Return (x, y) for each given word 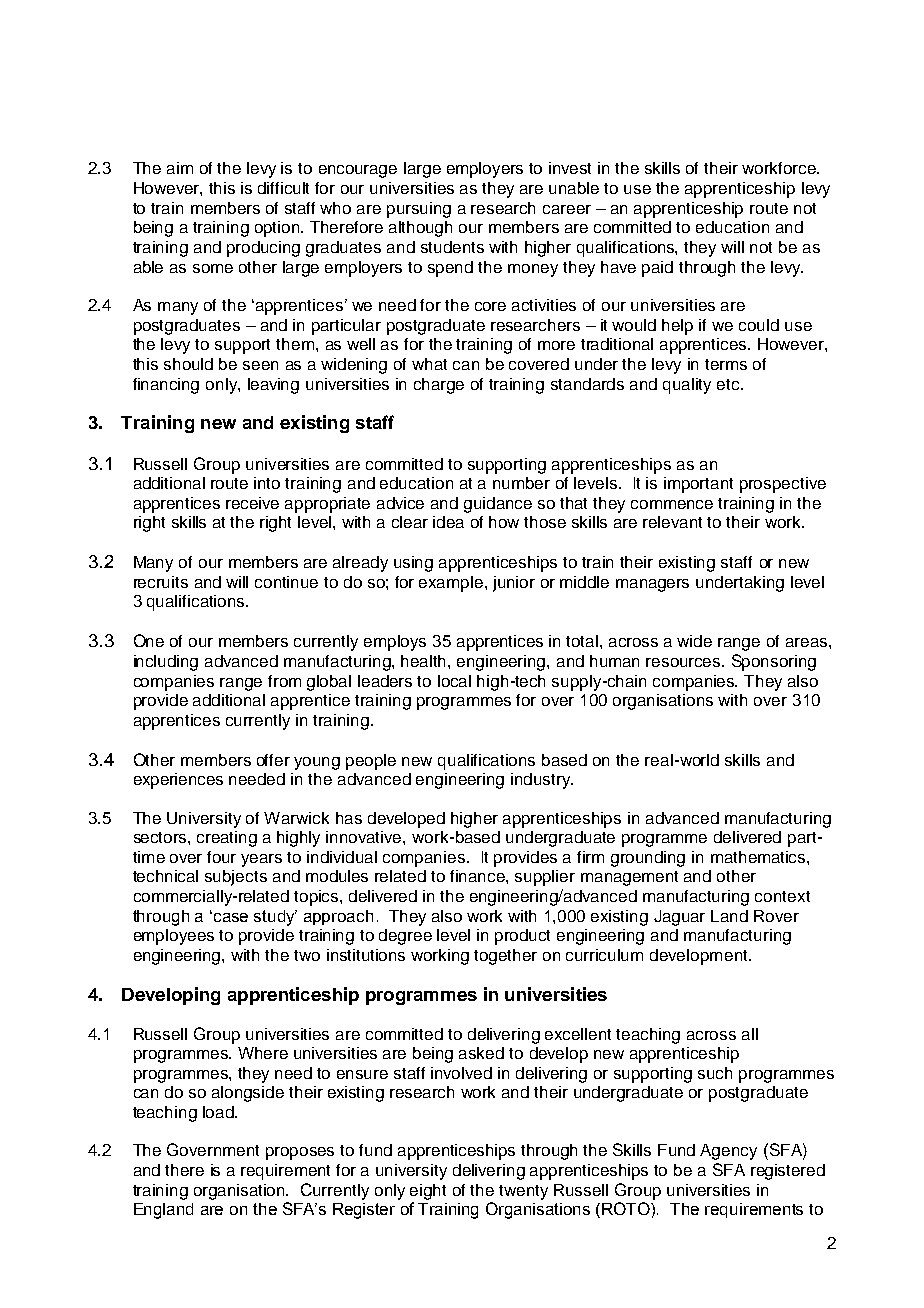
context (782, 896)
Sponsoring (774, 662)
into (267, 483)
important (698, 485)
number (521, 483)
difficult (283, 188)
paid (657, 269)
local (454, 681)
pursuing (419, 210)
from (284, 681)
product (522, 937)
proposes (300, 1153)
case (231, 917)
